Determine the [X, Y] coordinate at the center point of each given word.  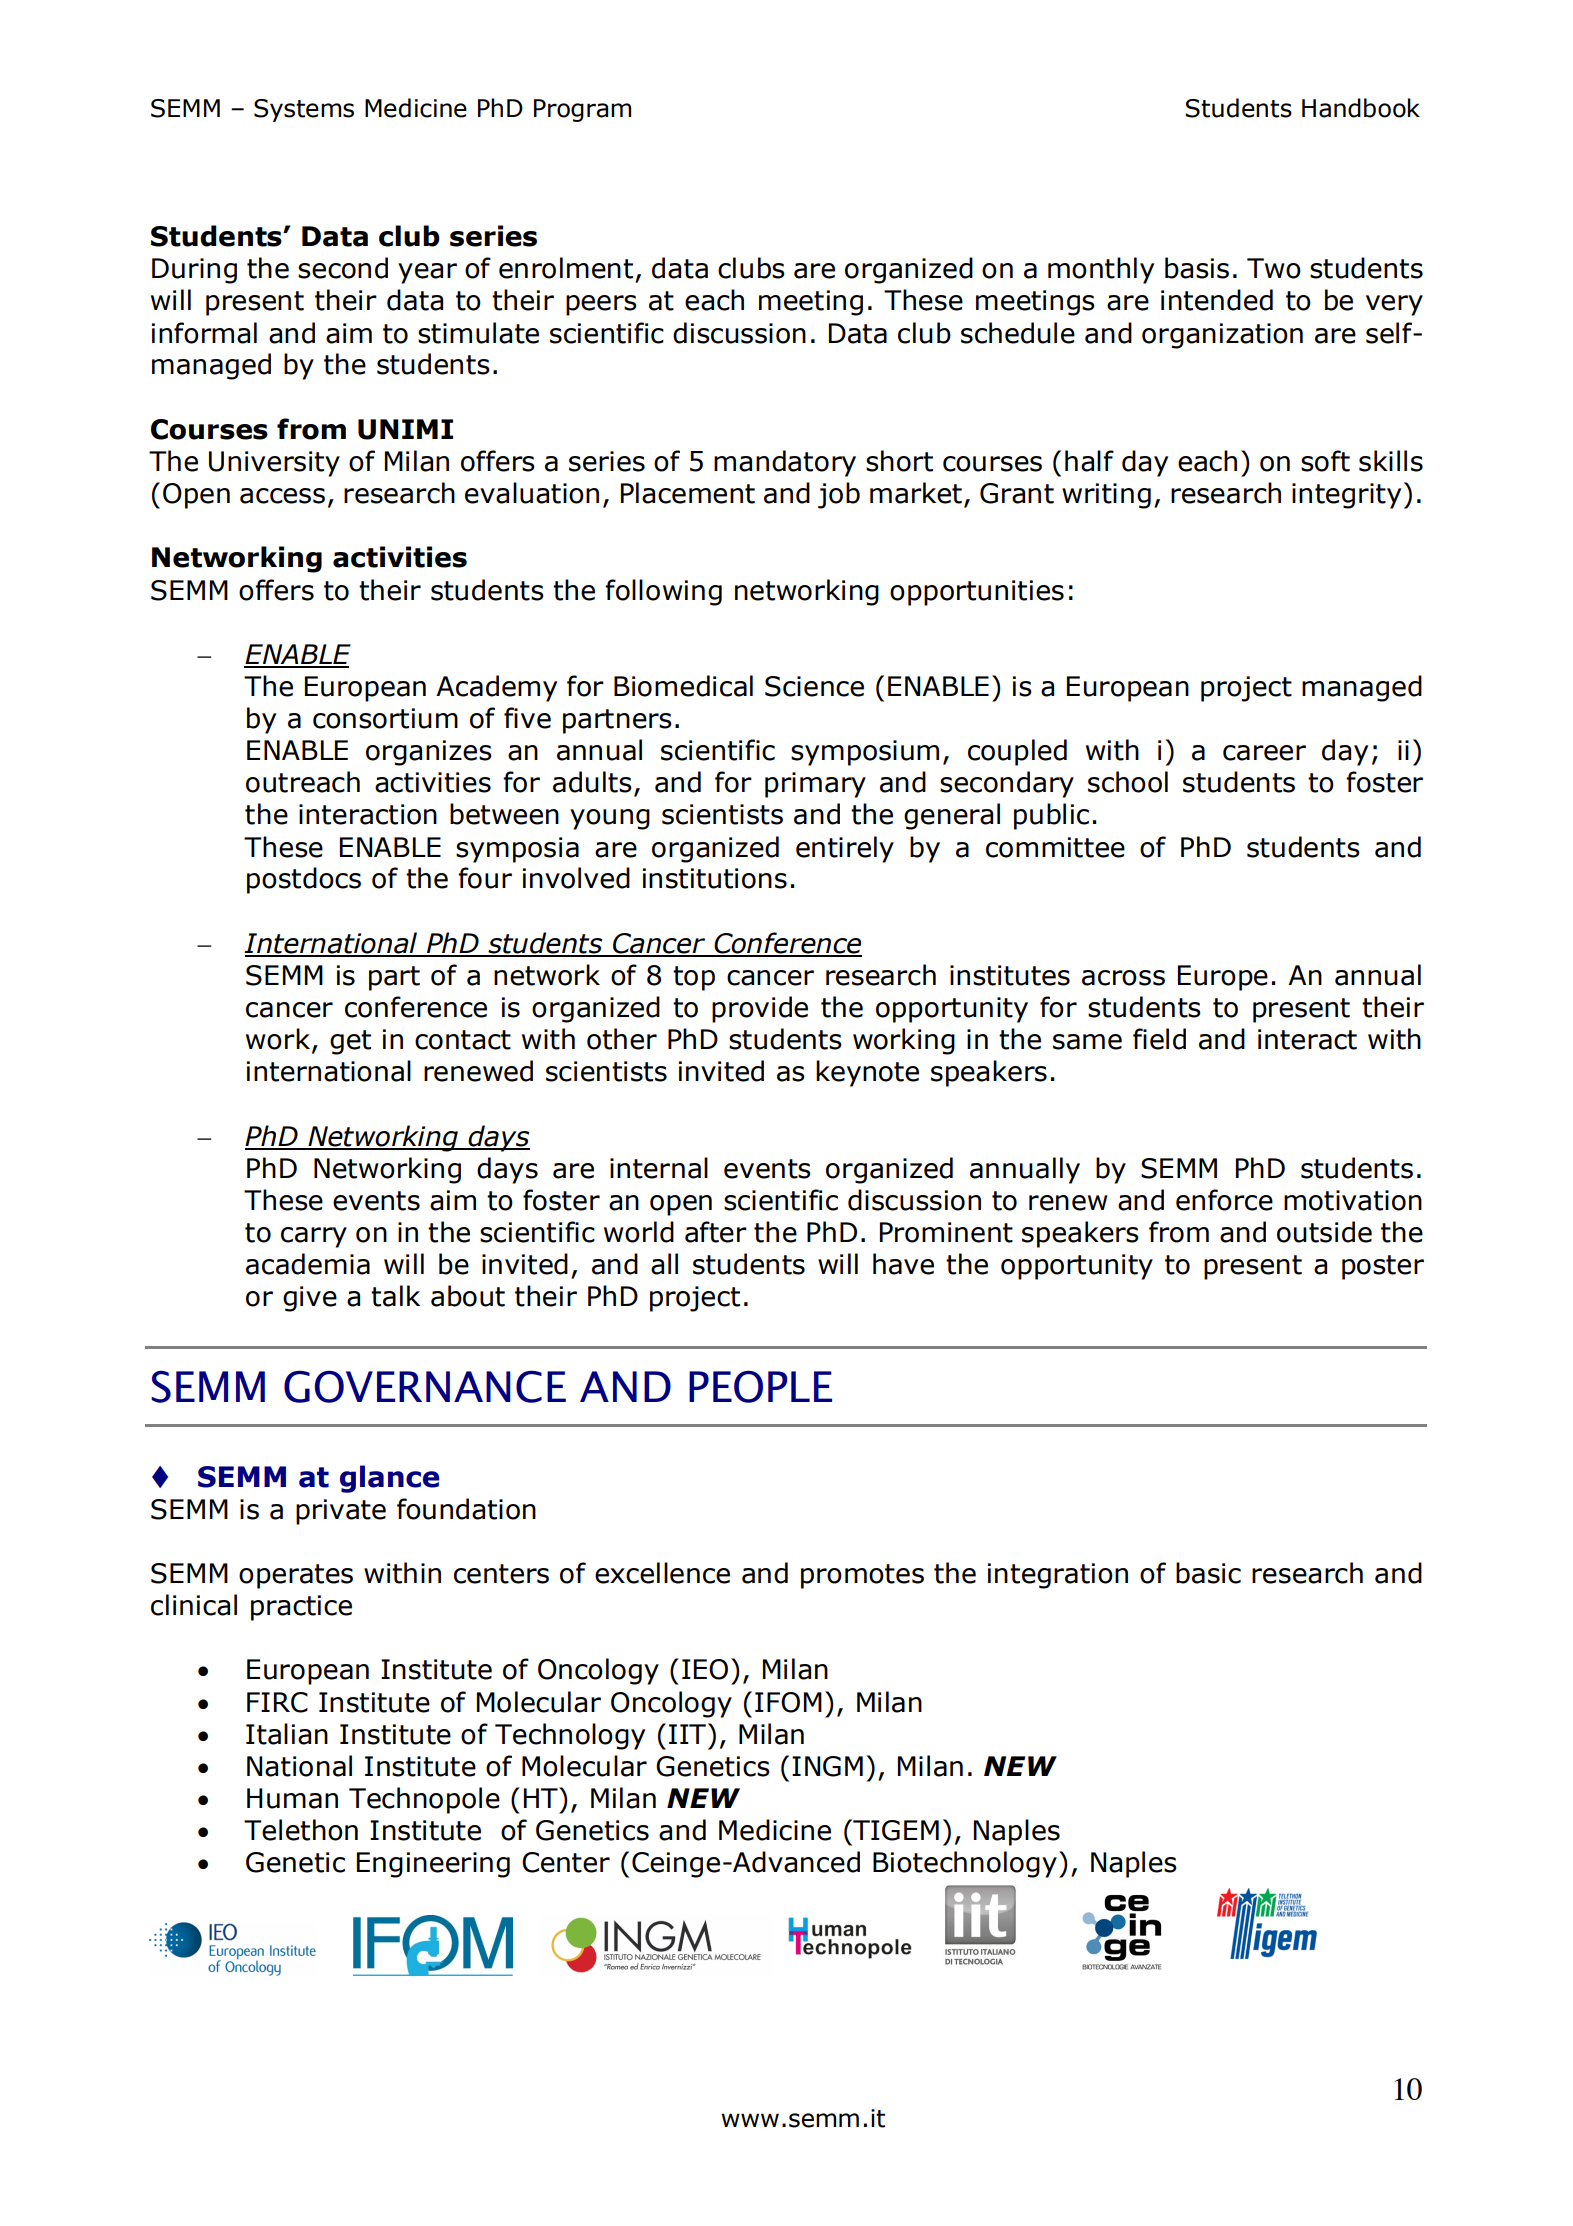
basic [1208, 1573]
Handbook [1361, 108]
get [350, 1042]
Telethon [301, 1830]
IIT [687, 1734]
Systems [304, 110]
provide [760, 1009]
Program [582, 110]
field [1159, 1039]
